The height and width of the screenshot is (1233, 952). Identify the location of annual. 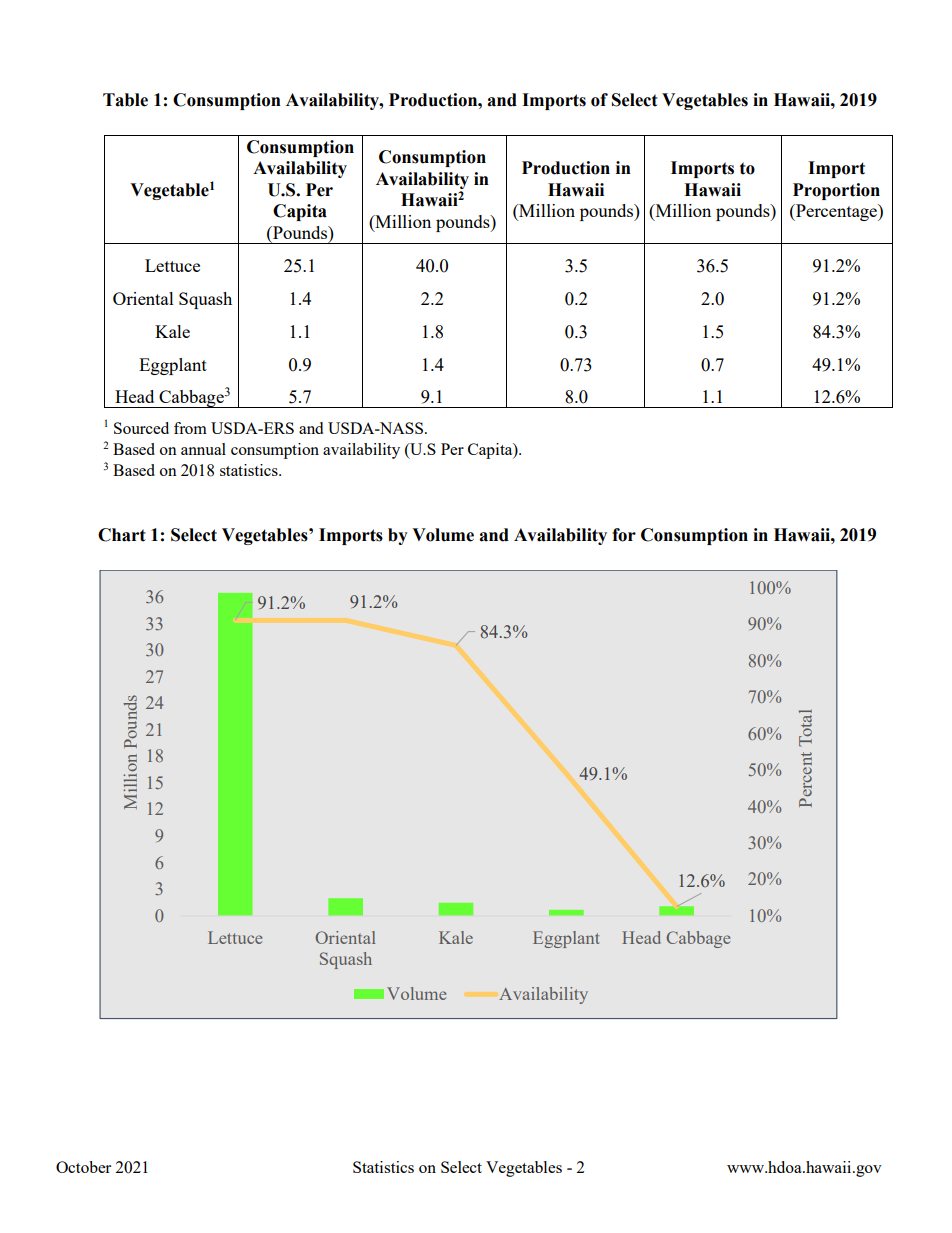
(203, 449).
